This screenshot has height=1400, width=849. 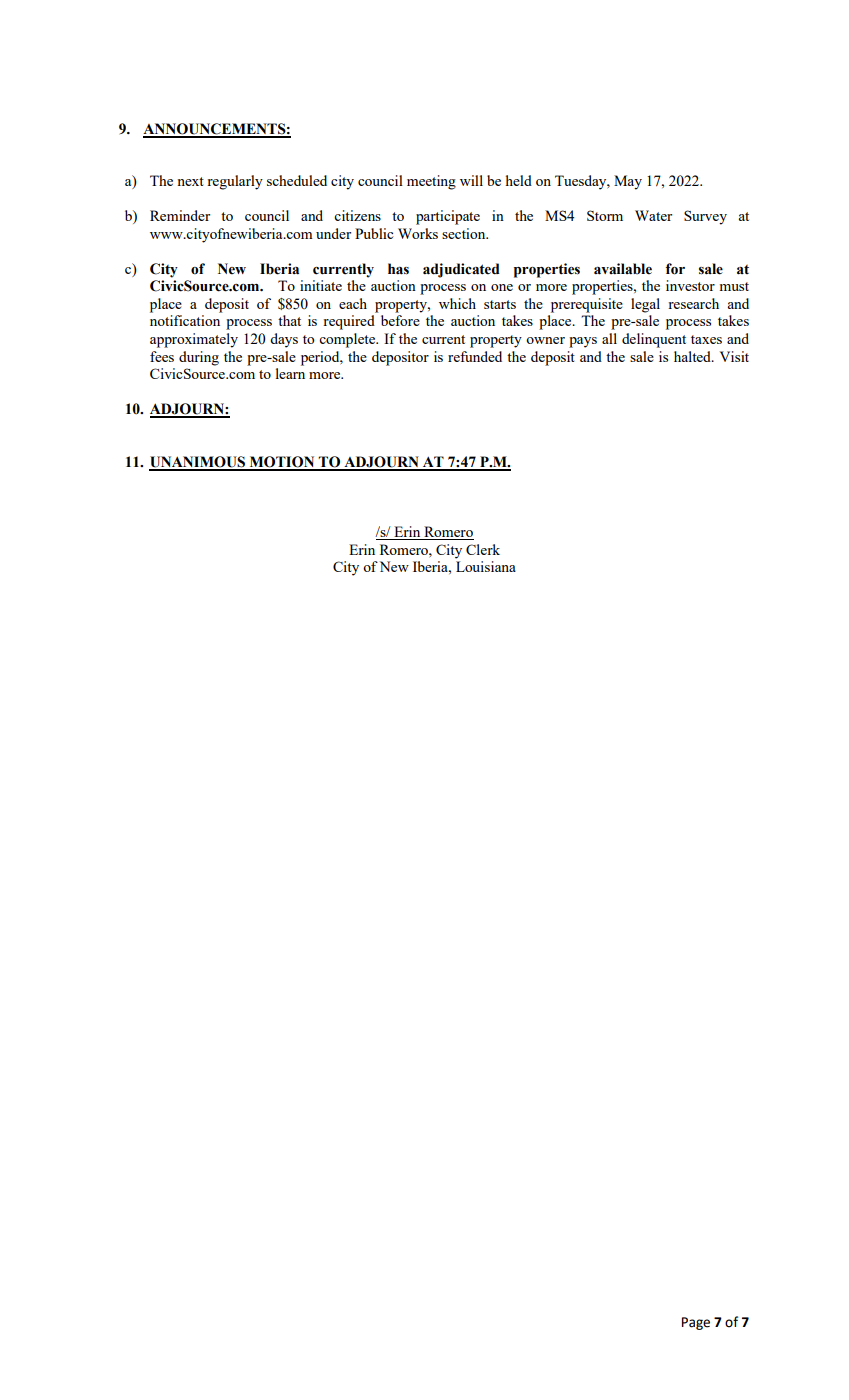 I want to click on UNANIMOUS, so click(x=198, y=463).
